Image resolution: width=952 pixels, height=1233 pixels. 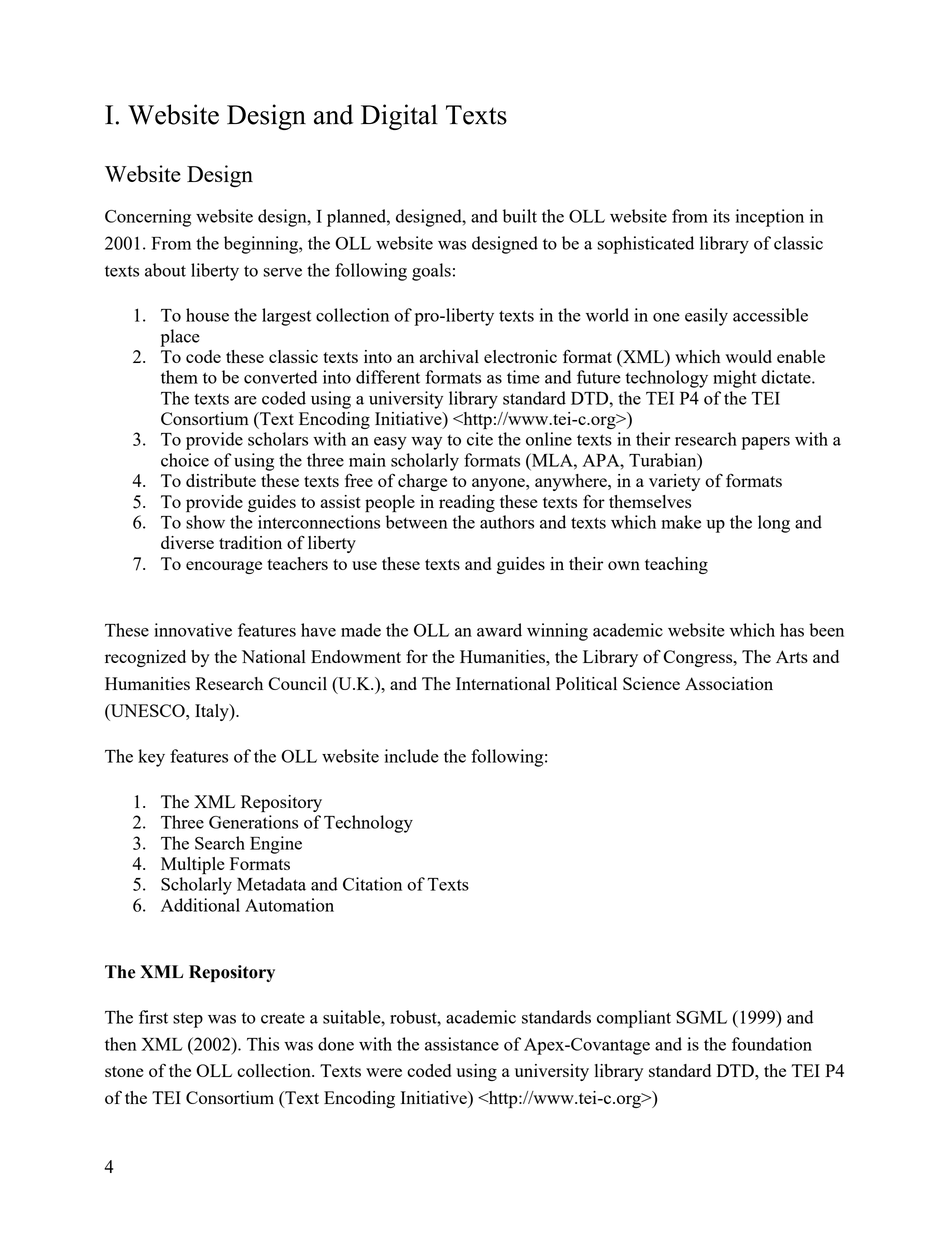 What do you see at coordinates (253, 822) in the document?
I see `Generations` at bounding box center [253, 822].
